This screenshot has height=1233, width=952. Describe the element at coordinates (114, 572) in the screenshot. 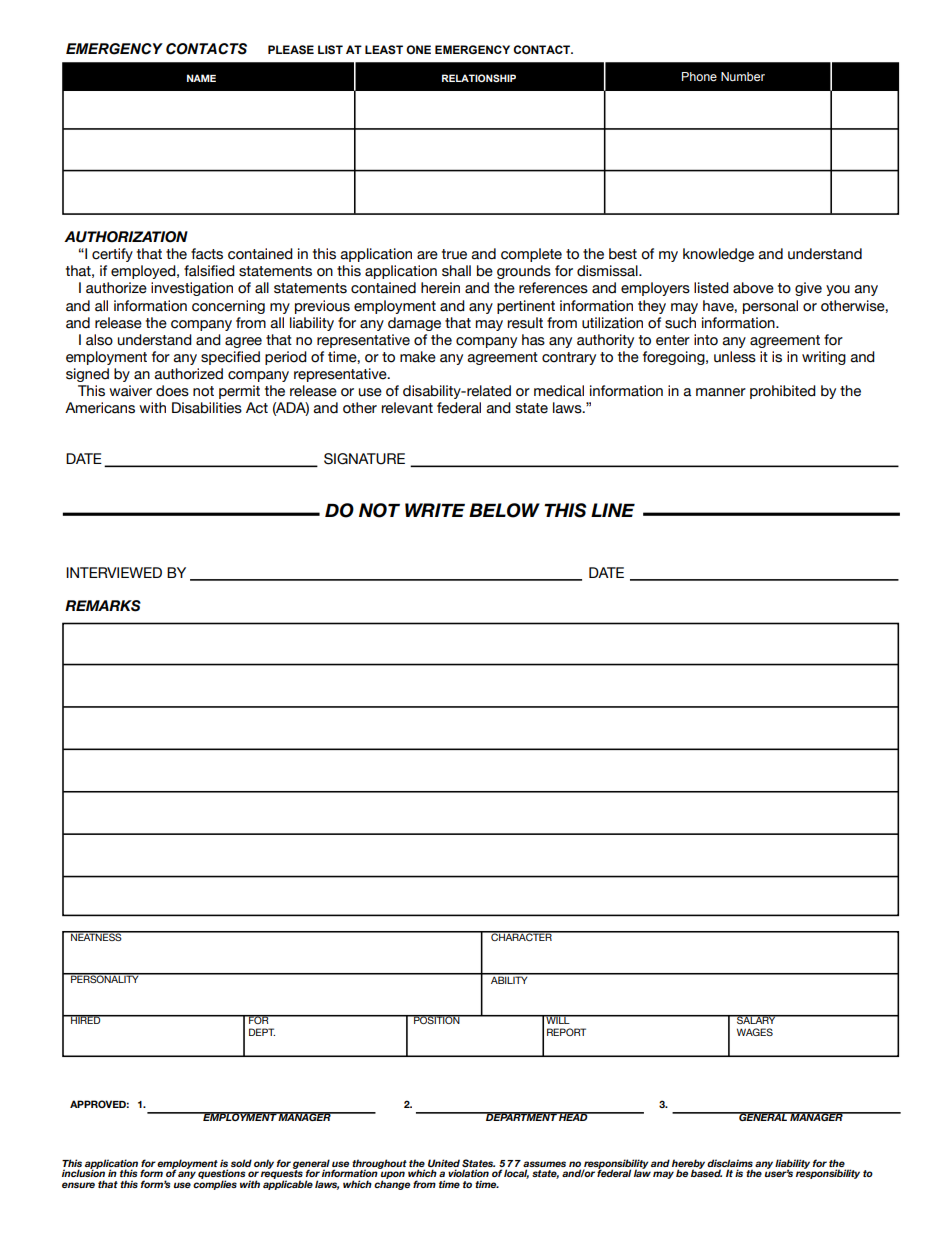

I see `INTERVIEWED` at that location.
